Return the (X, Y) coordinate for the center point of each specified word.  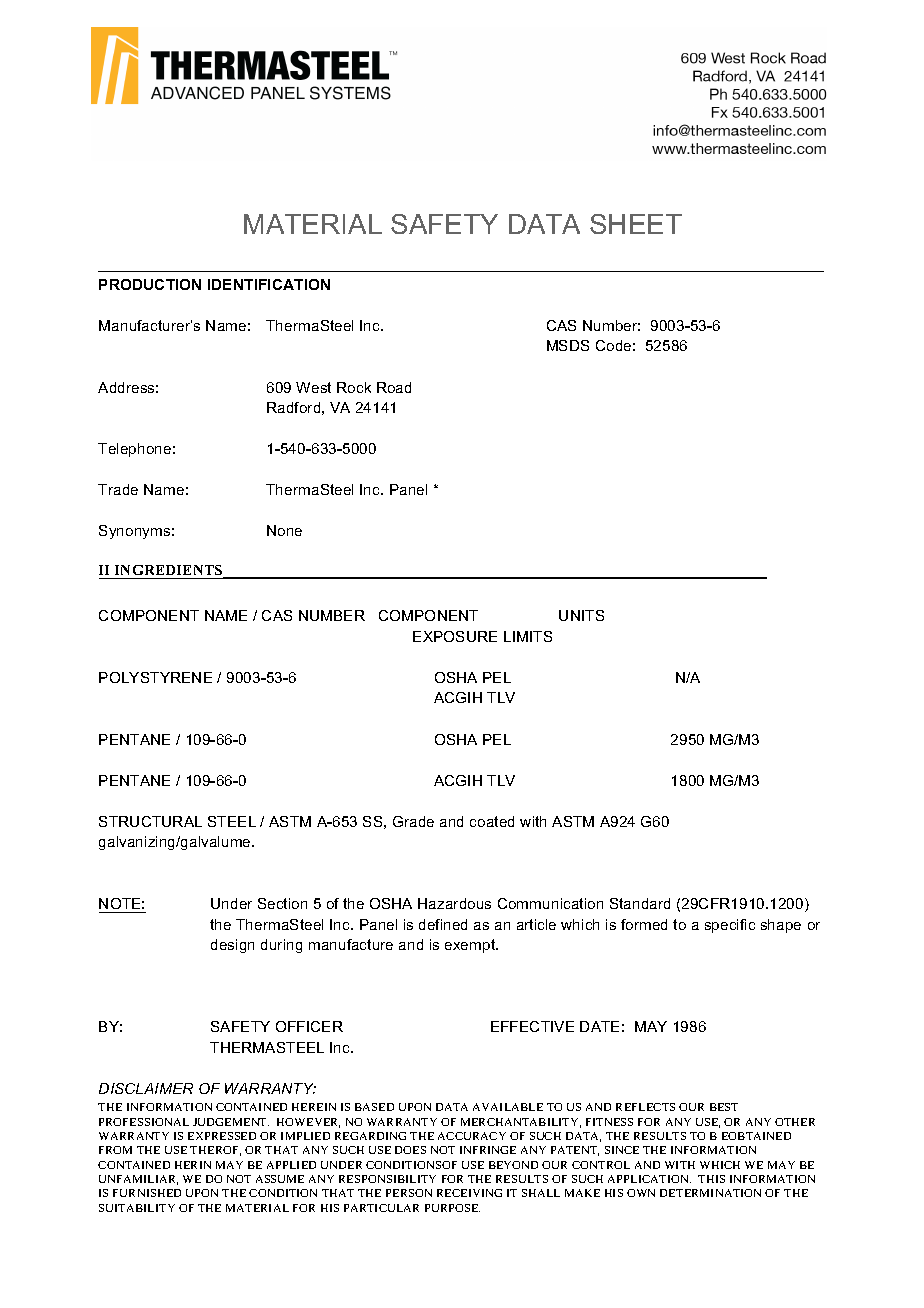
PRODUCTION (150, 284)
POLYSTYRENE (155, 677)
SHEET (636, 224)
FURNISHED (147, 1193)
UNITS (581, 615)
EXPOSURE (455, 636)
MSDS (568, 345)
